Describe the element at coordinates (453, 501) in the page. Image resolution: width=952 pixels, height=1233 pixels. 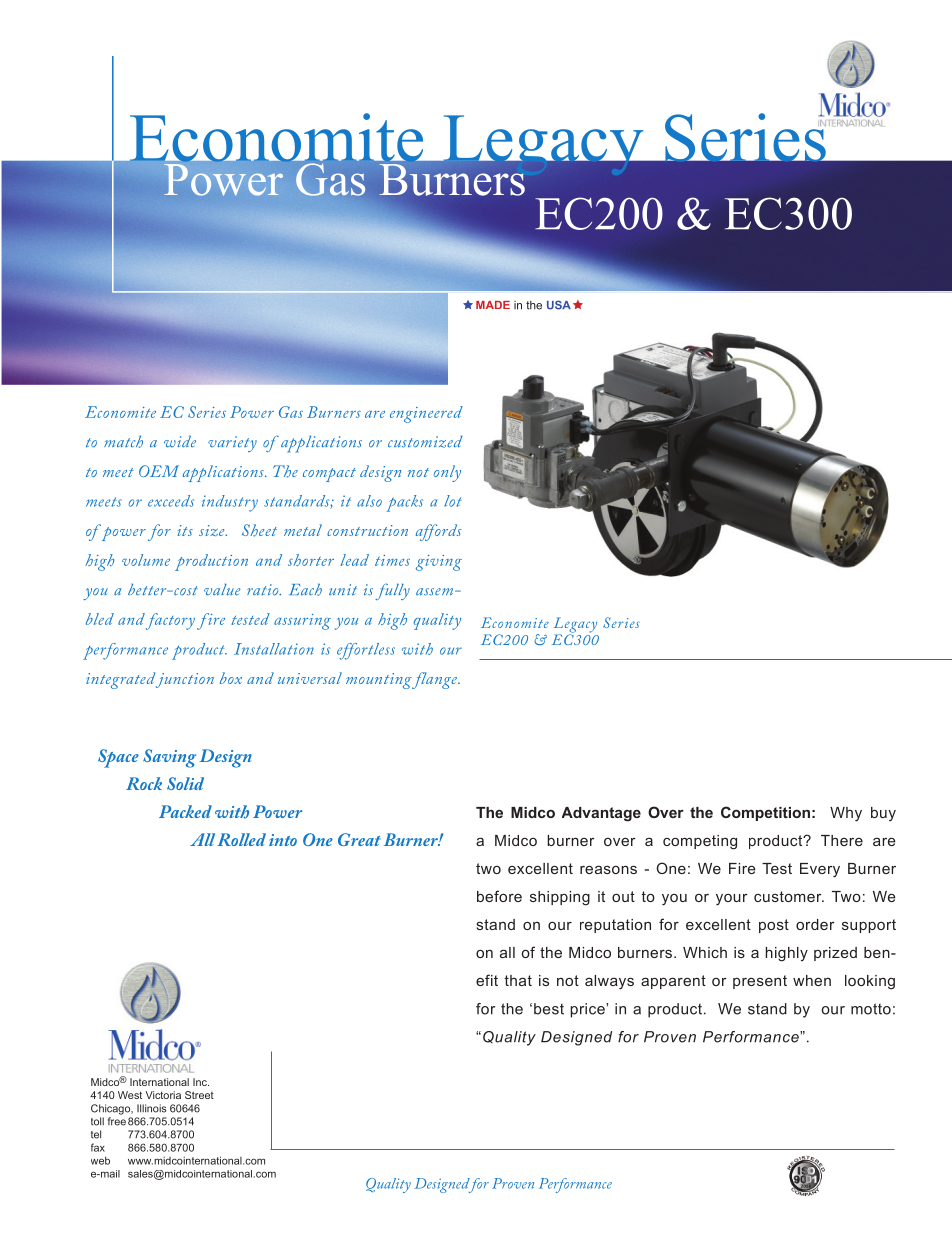
I see `lot` at that location.
